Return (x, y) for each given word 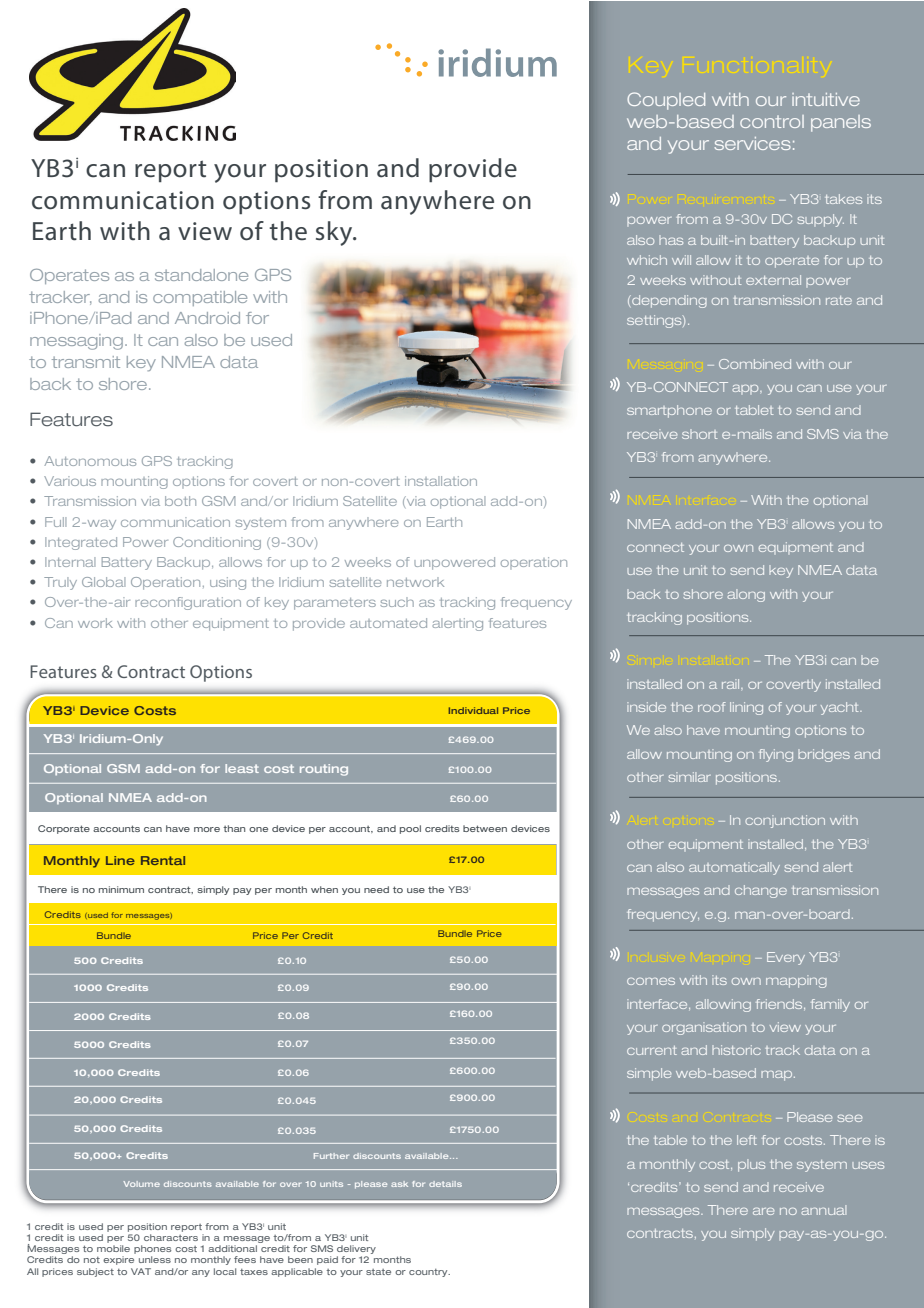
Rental (163, 860)
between (485, 828)
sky (335, 233)
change (761, 891)
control (772, 121)
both (180, 501)
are (763, 1211)
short (699, 434)
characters (171, 1237)
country (429, 1273)
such (397, 602)
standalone (201, 275)
